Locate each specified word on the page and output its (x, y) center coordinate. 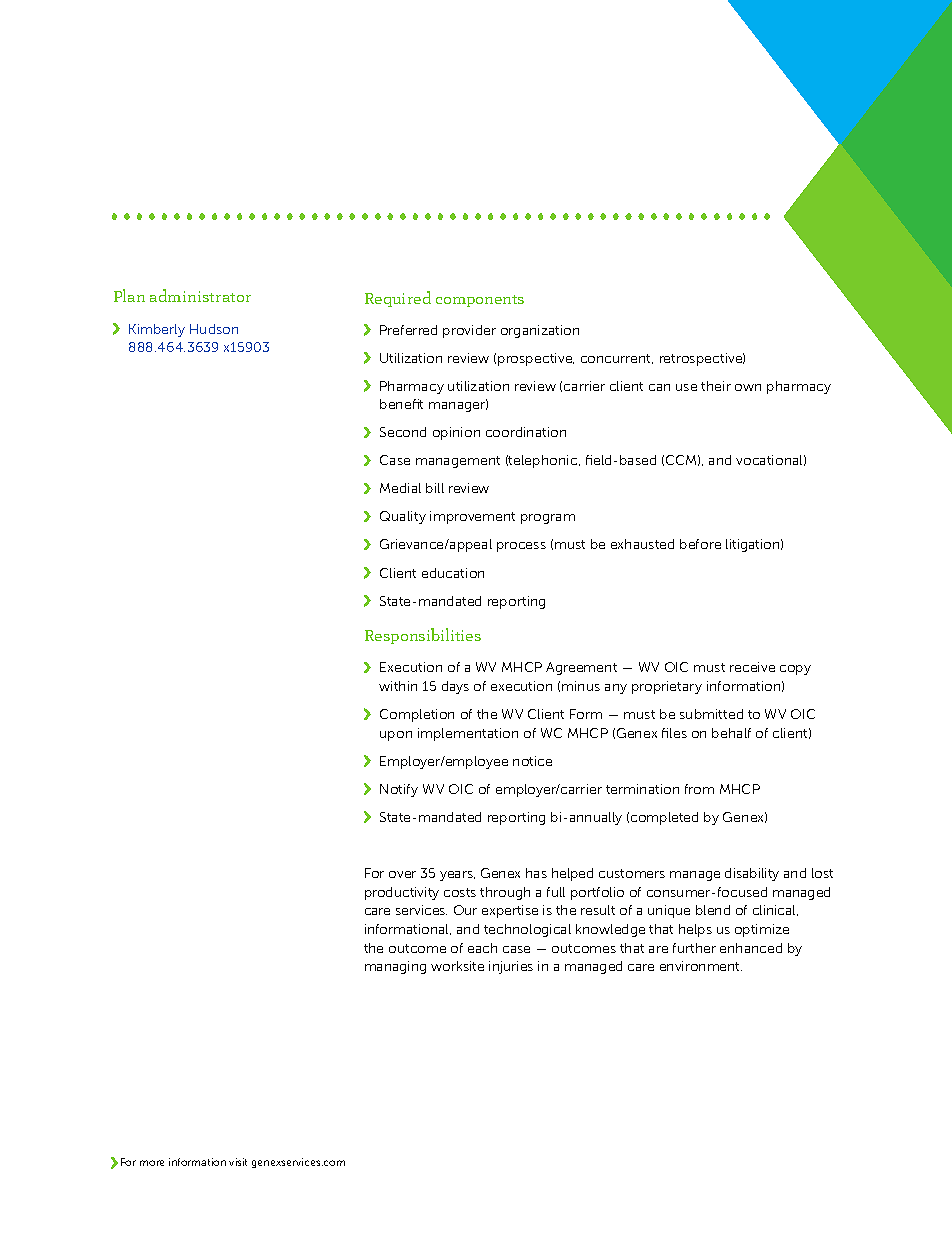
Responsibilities (423, 636)
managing (395, 967)
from (699, 789)
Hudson (214, 329)
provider (469, 331)
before (700, 544)
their (716, 386)
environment (701, 966)
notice (532, 761)
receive (752, 667)
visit (238, 1162)
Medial (400, 488)
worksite (457, 966)
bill (435, 488)
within (398, 686)
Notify (399, 790)
